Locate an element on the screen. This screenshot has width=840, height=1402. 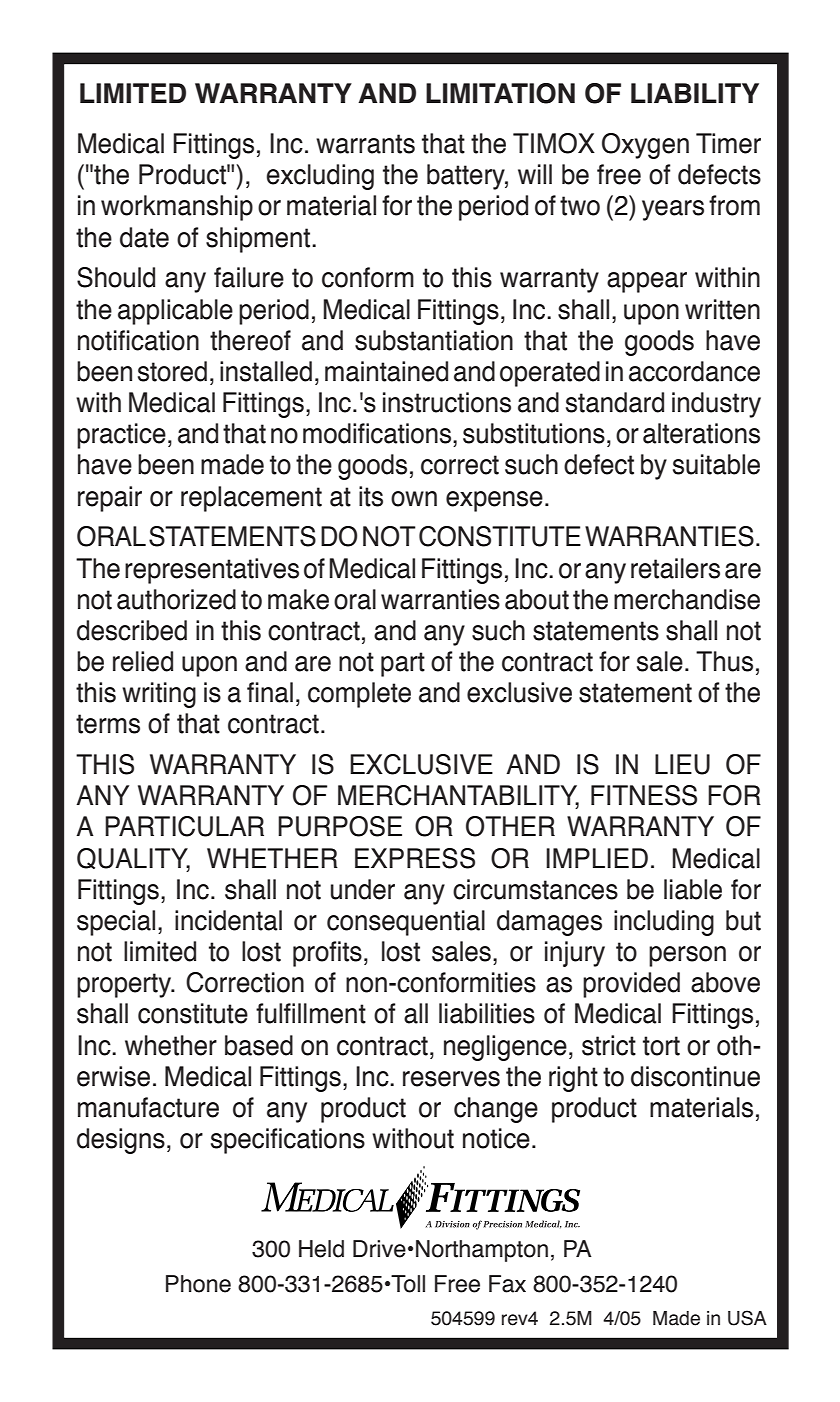
Oxygen is located at coordinates (645, 146).
